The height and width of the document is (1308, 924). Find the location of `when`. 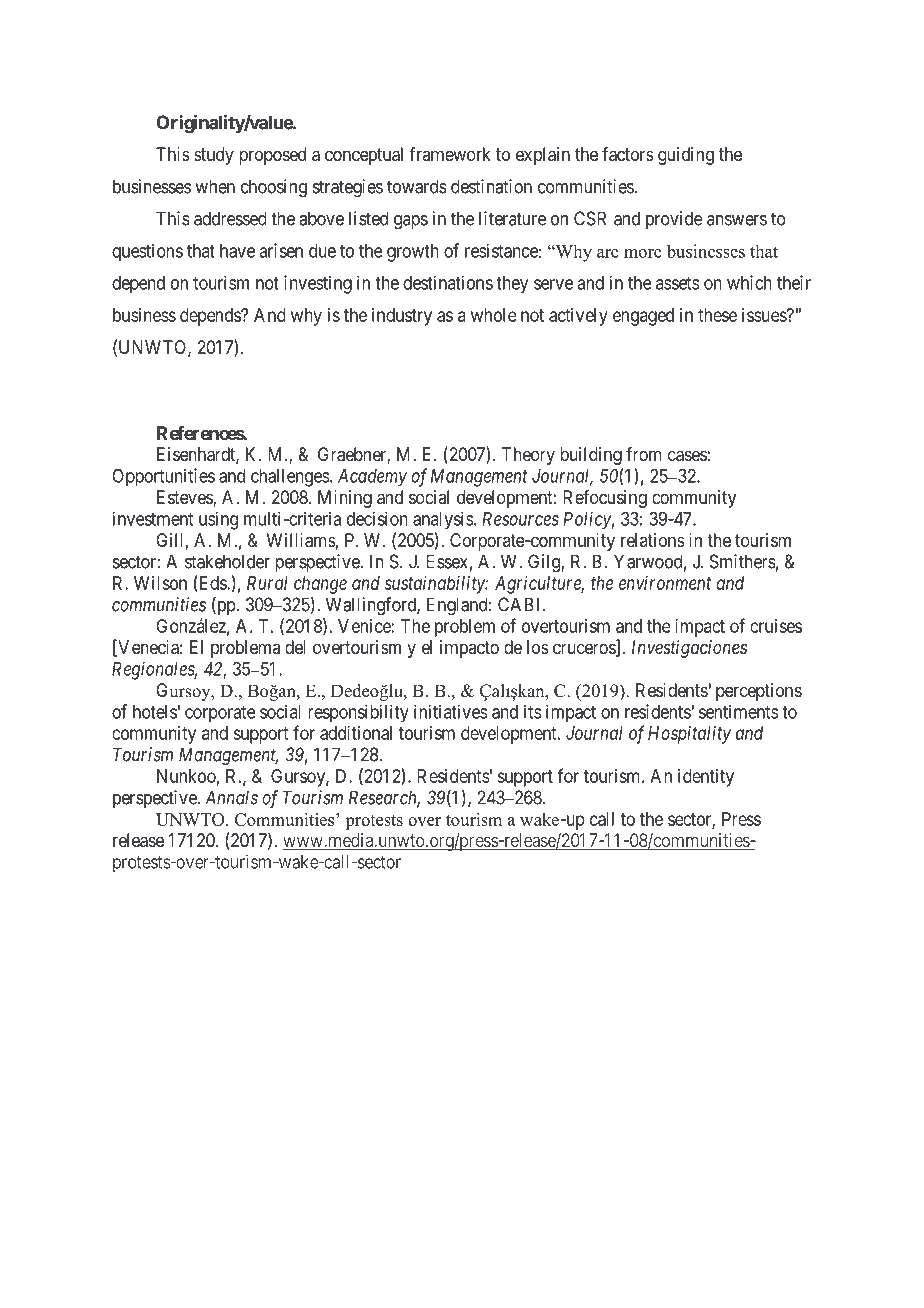

when is located at coordinates (215, 186).
